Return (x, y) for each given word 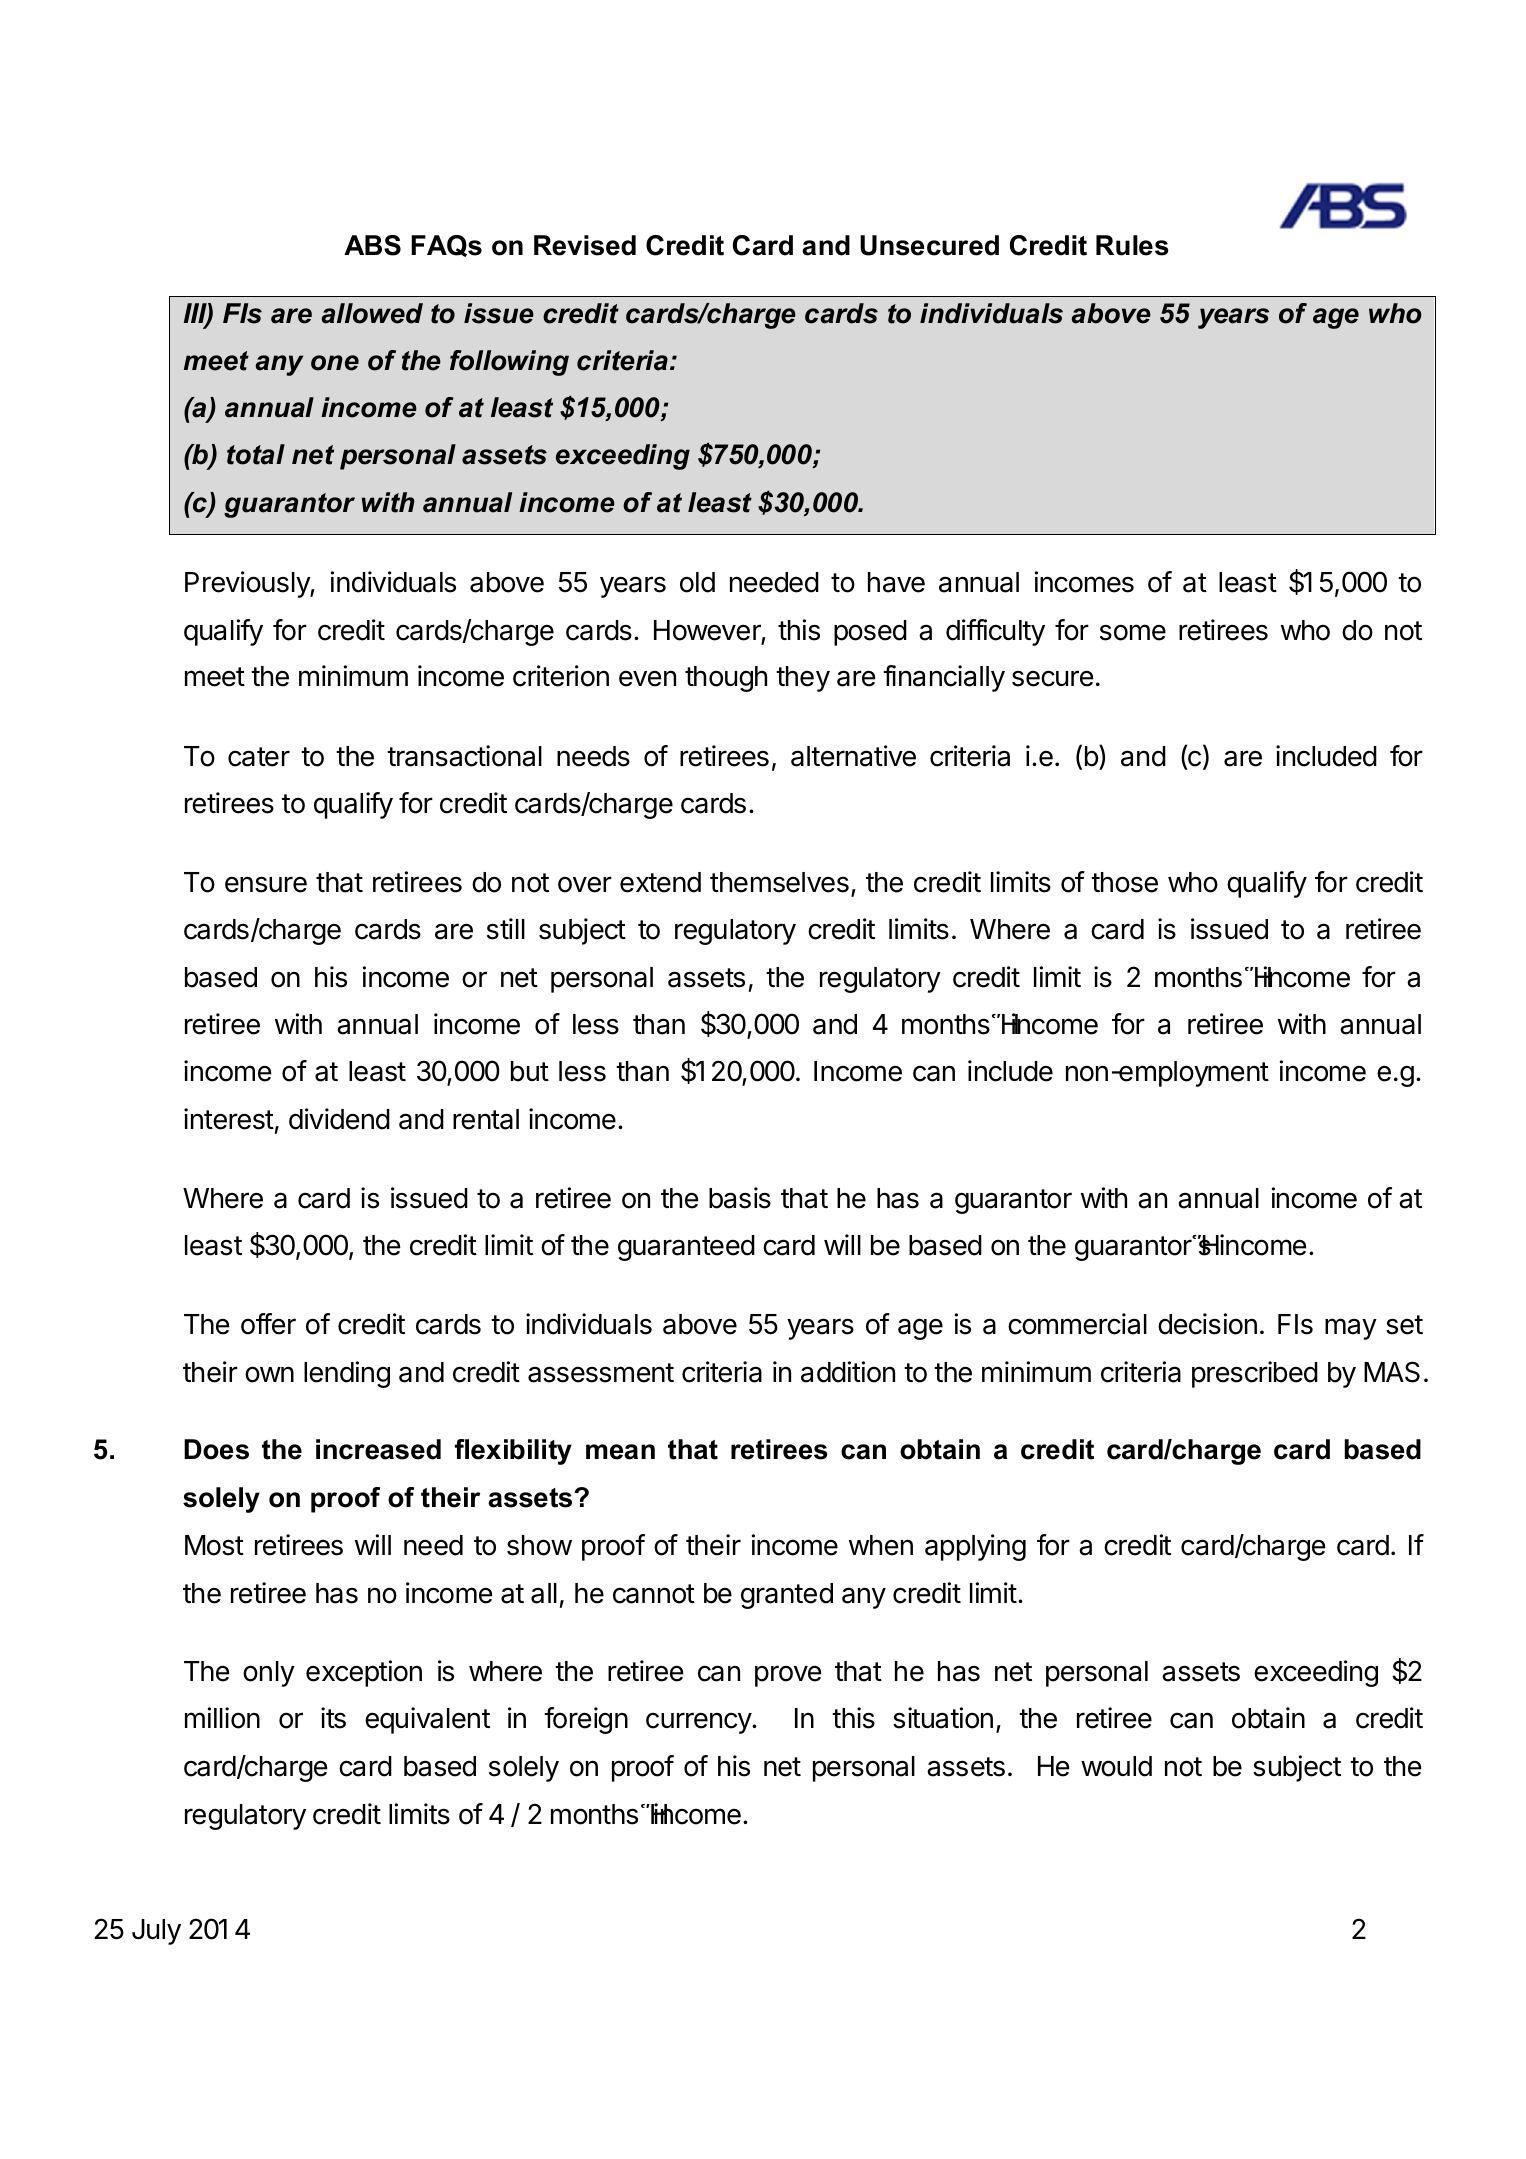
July (156, 1932)
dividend (339, 1119)
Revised (585, 245)
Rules (1132, 245)
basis (740, 1198)
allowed (372, 313)
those (1124, 882)
